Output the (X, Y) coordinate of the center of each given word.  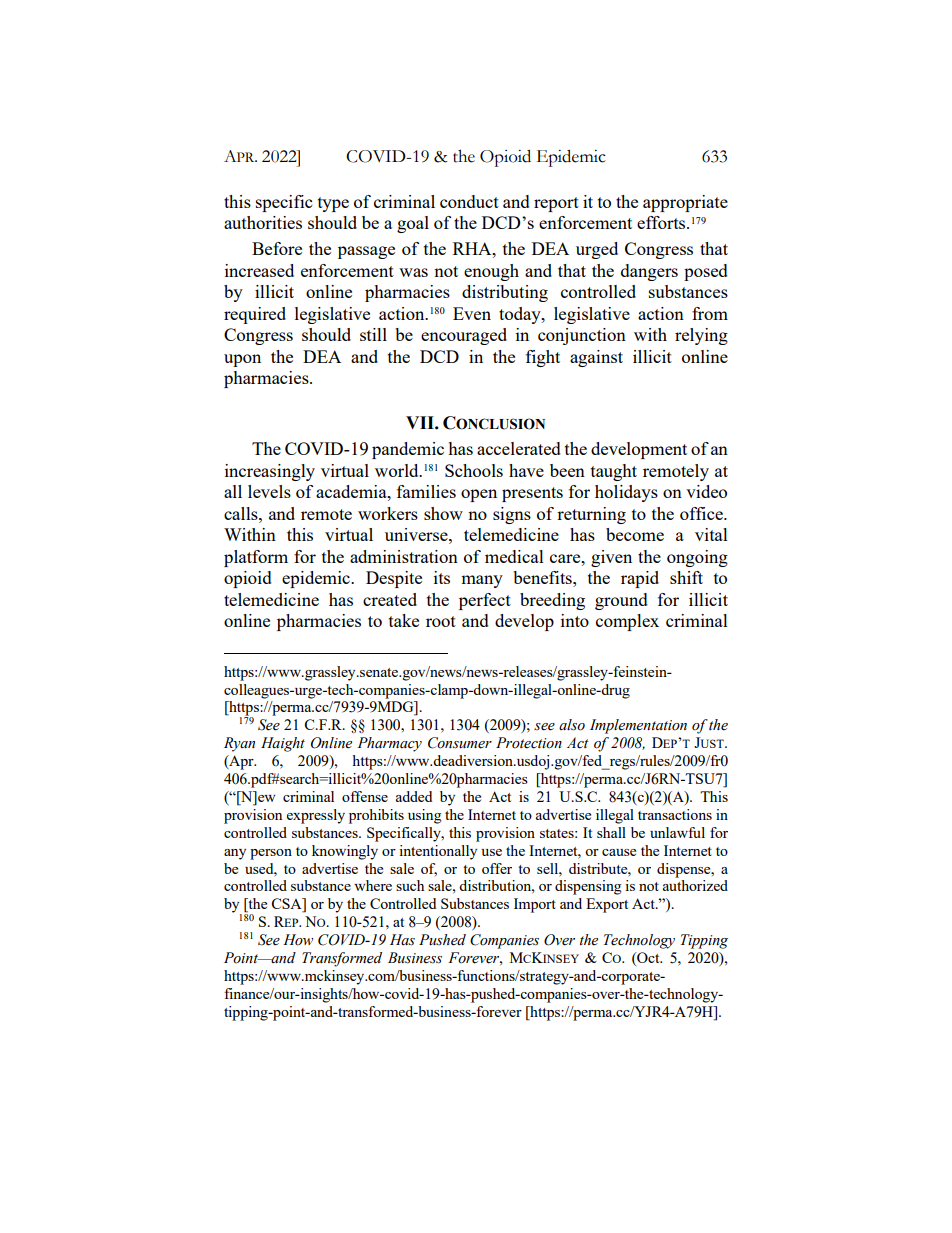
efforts (662, 222)
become (635, 534)
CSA (287, 905)
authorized (695, 885)
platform (256, 558)
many (482, 581)
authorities (263, 222)
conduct (469, 201)
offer (497, 868)
